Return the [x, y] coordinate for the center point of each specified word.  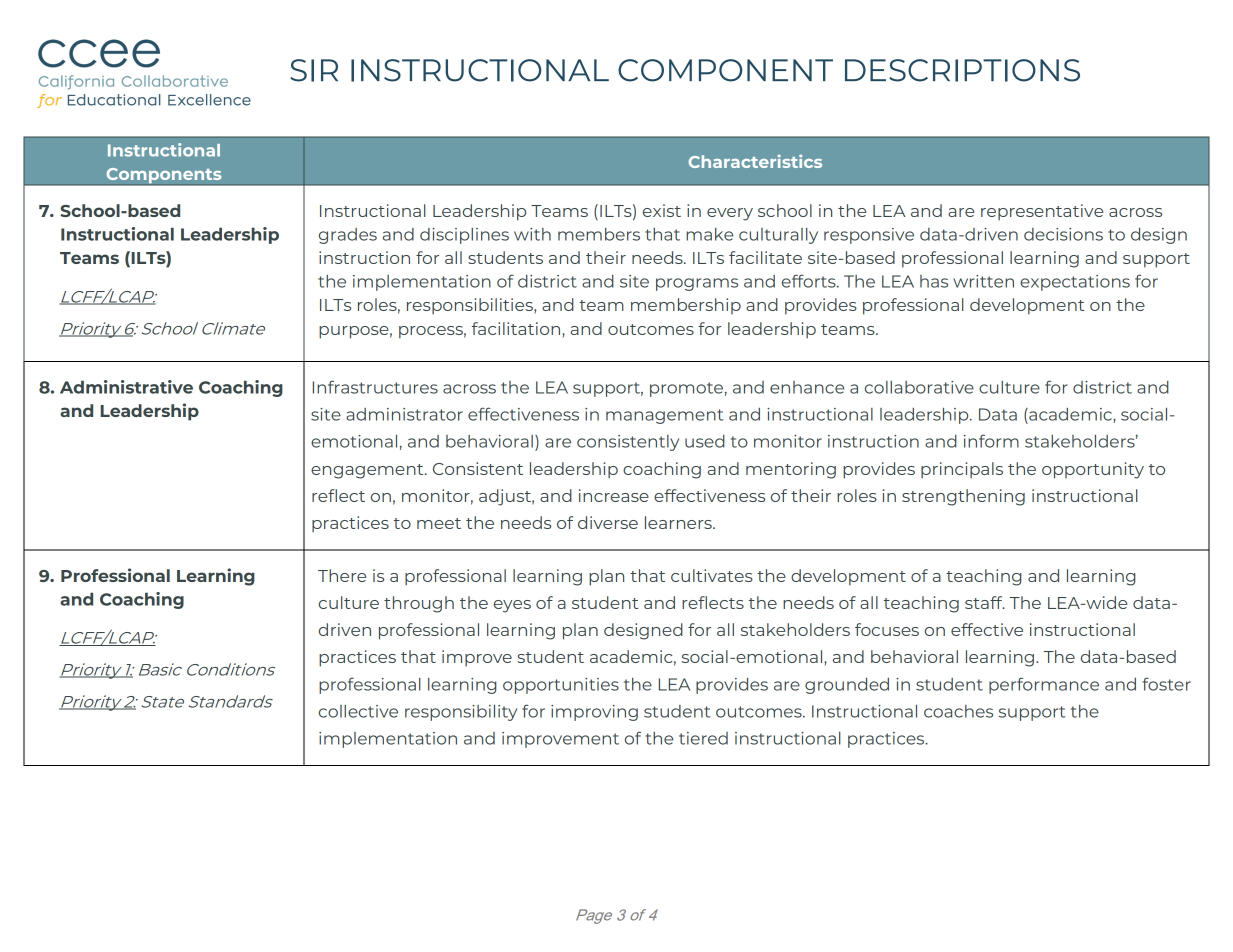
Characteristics [755, 161]
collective [358, 711]
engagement [368, 471]
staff [985, 602]
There [342, 575]
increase [614, 495]
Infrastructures [375, 387]
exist [662, 210]
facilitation [517, 328]
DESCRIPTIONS [962, 70]
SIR [314, 70]
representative [1042, 212]
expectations [1075, 283]
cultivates [712, 575]
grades [348, 236]
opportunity [1093, 470]
